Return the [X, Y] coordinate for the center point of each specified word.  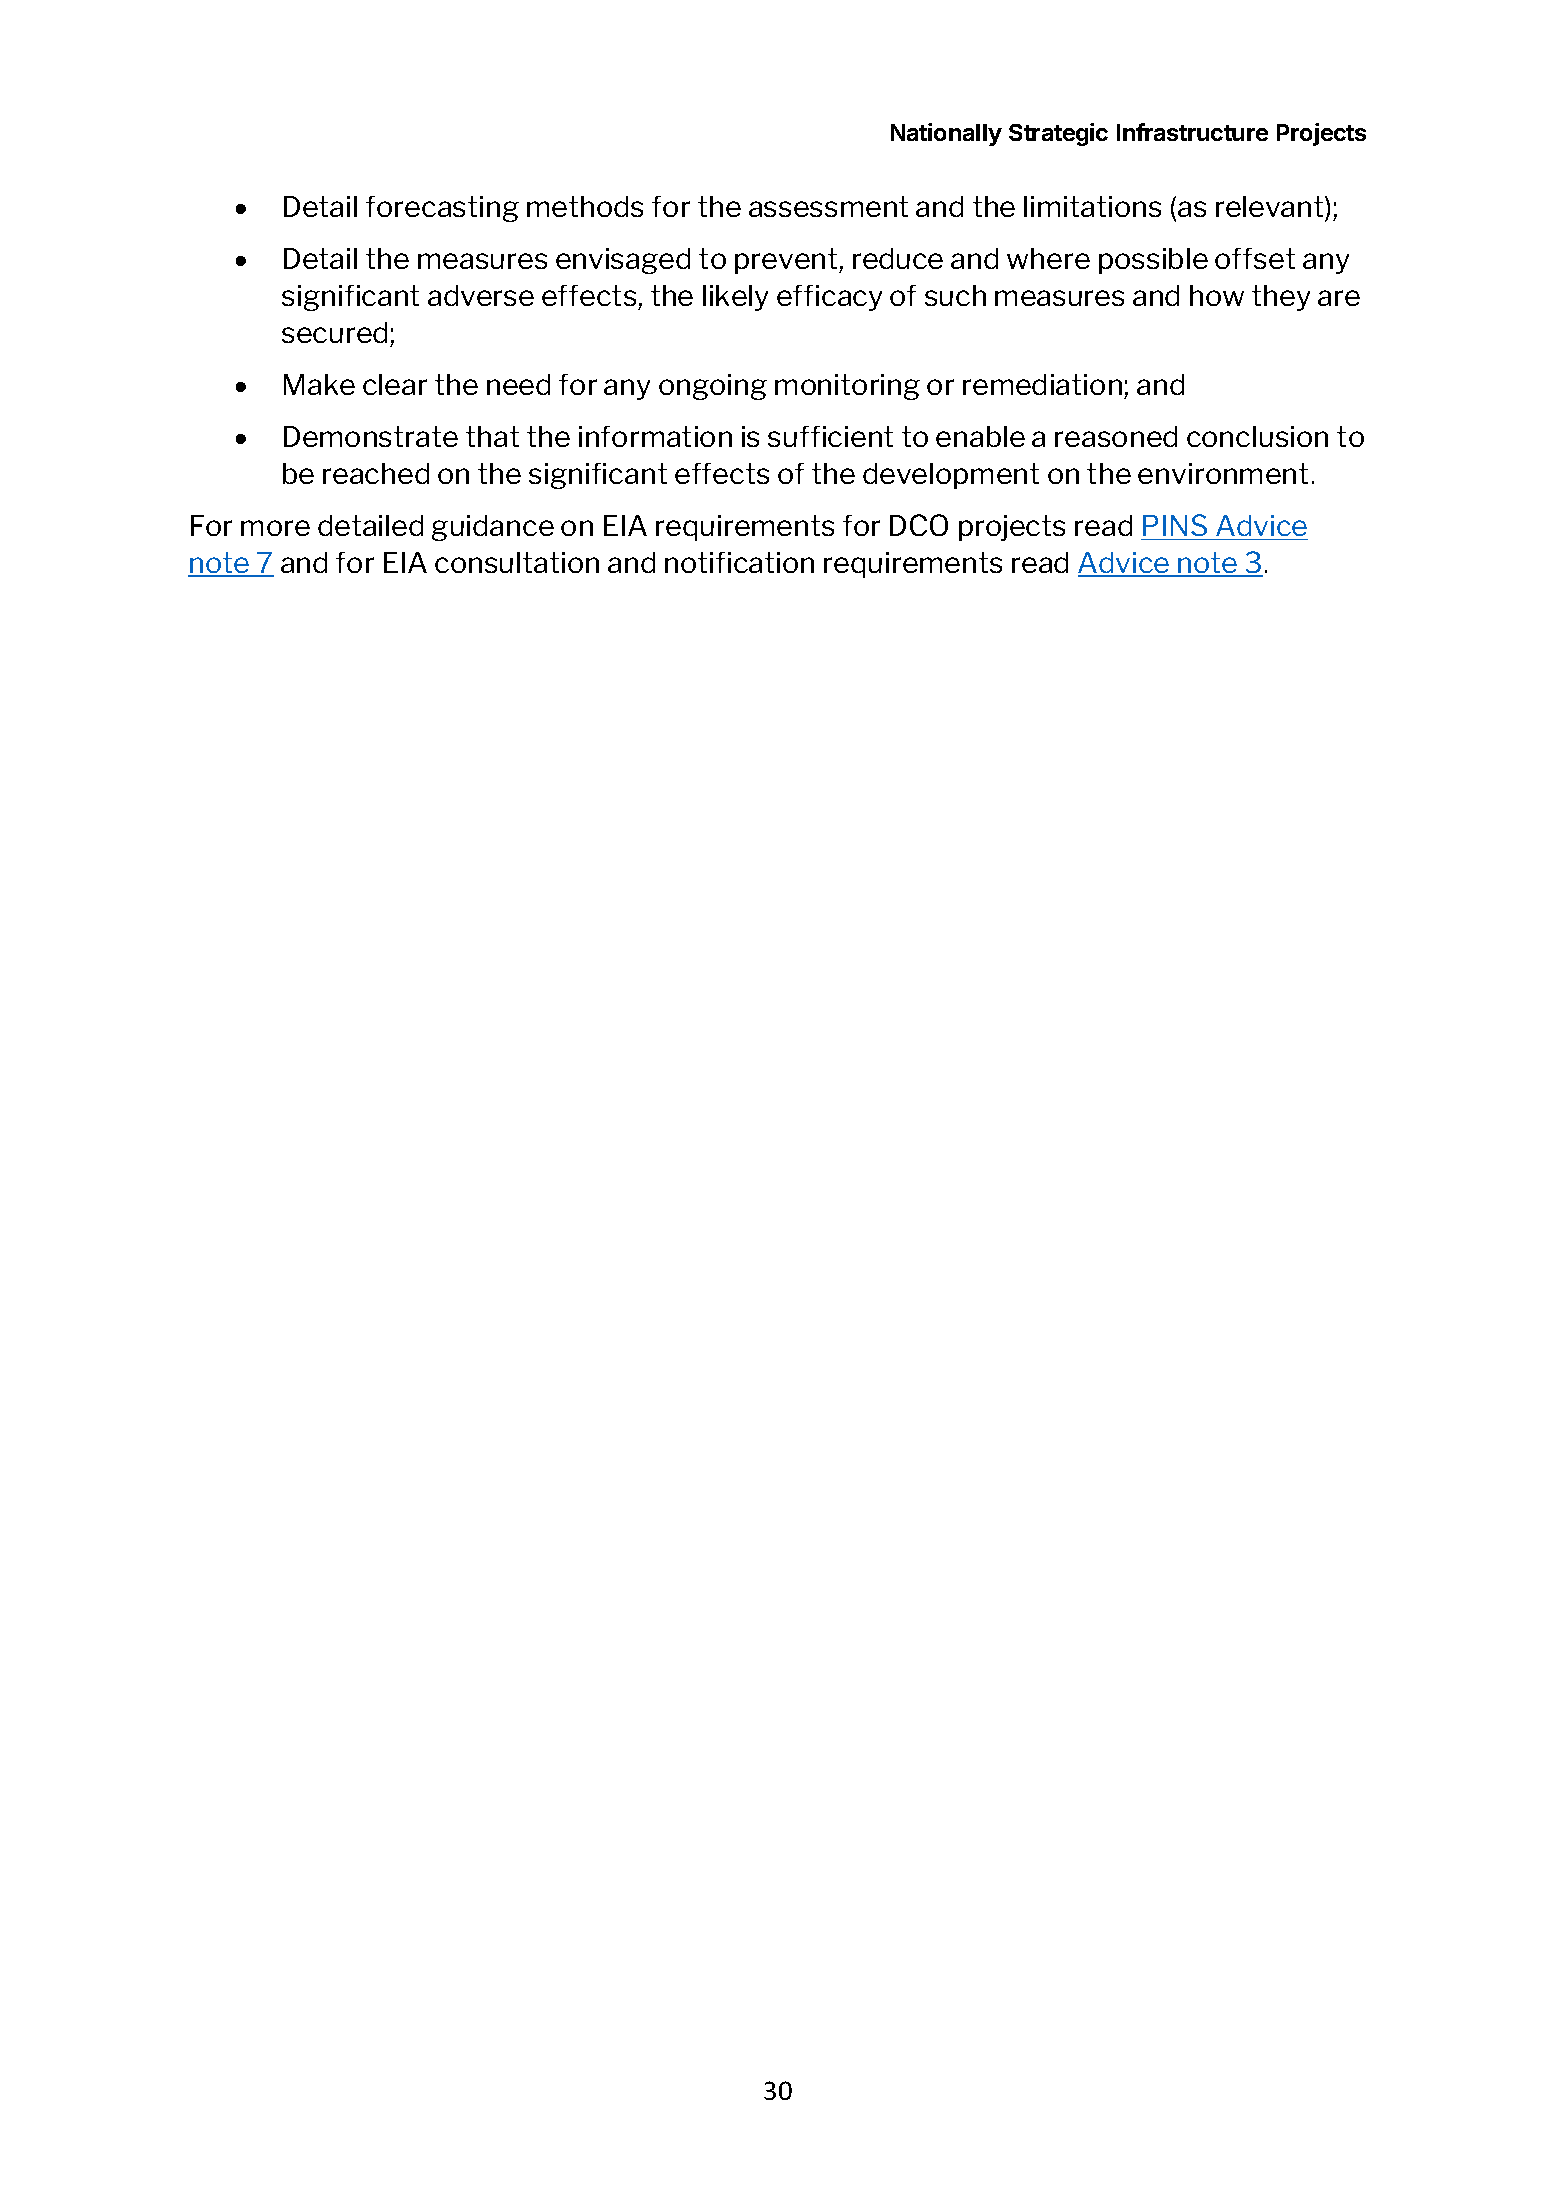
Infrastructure [1192, 132]
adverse [481, 295]
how [1217, 295]
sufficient [830, 436]
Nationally [946, 134]
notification [739, 562]
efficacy [829, 298]
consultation [517, 562]
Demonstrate [371, 436]
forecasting [442, 209]
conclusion [1257, 436]
